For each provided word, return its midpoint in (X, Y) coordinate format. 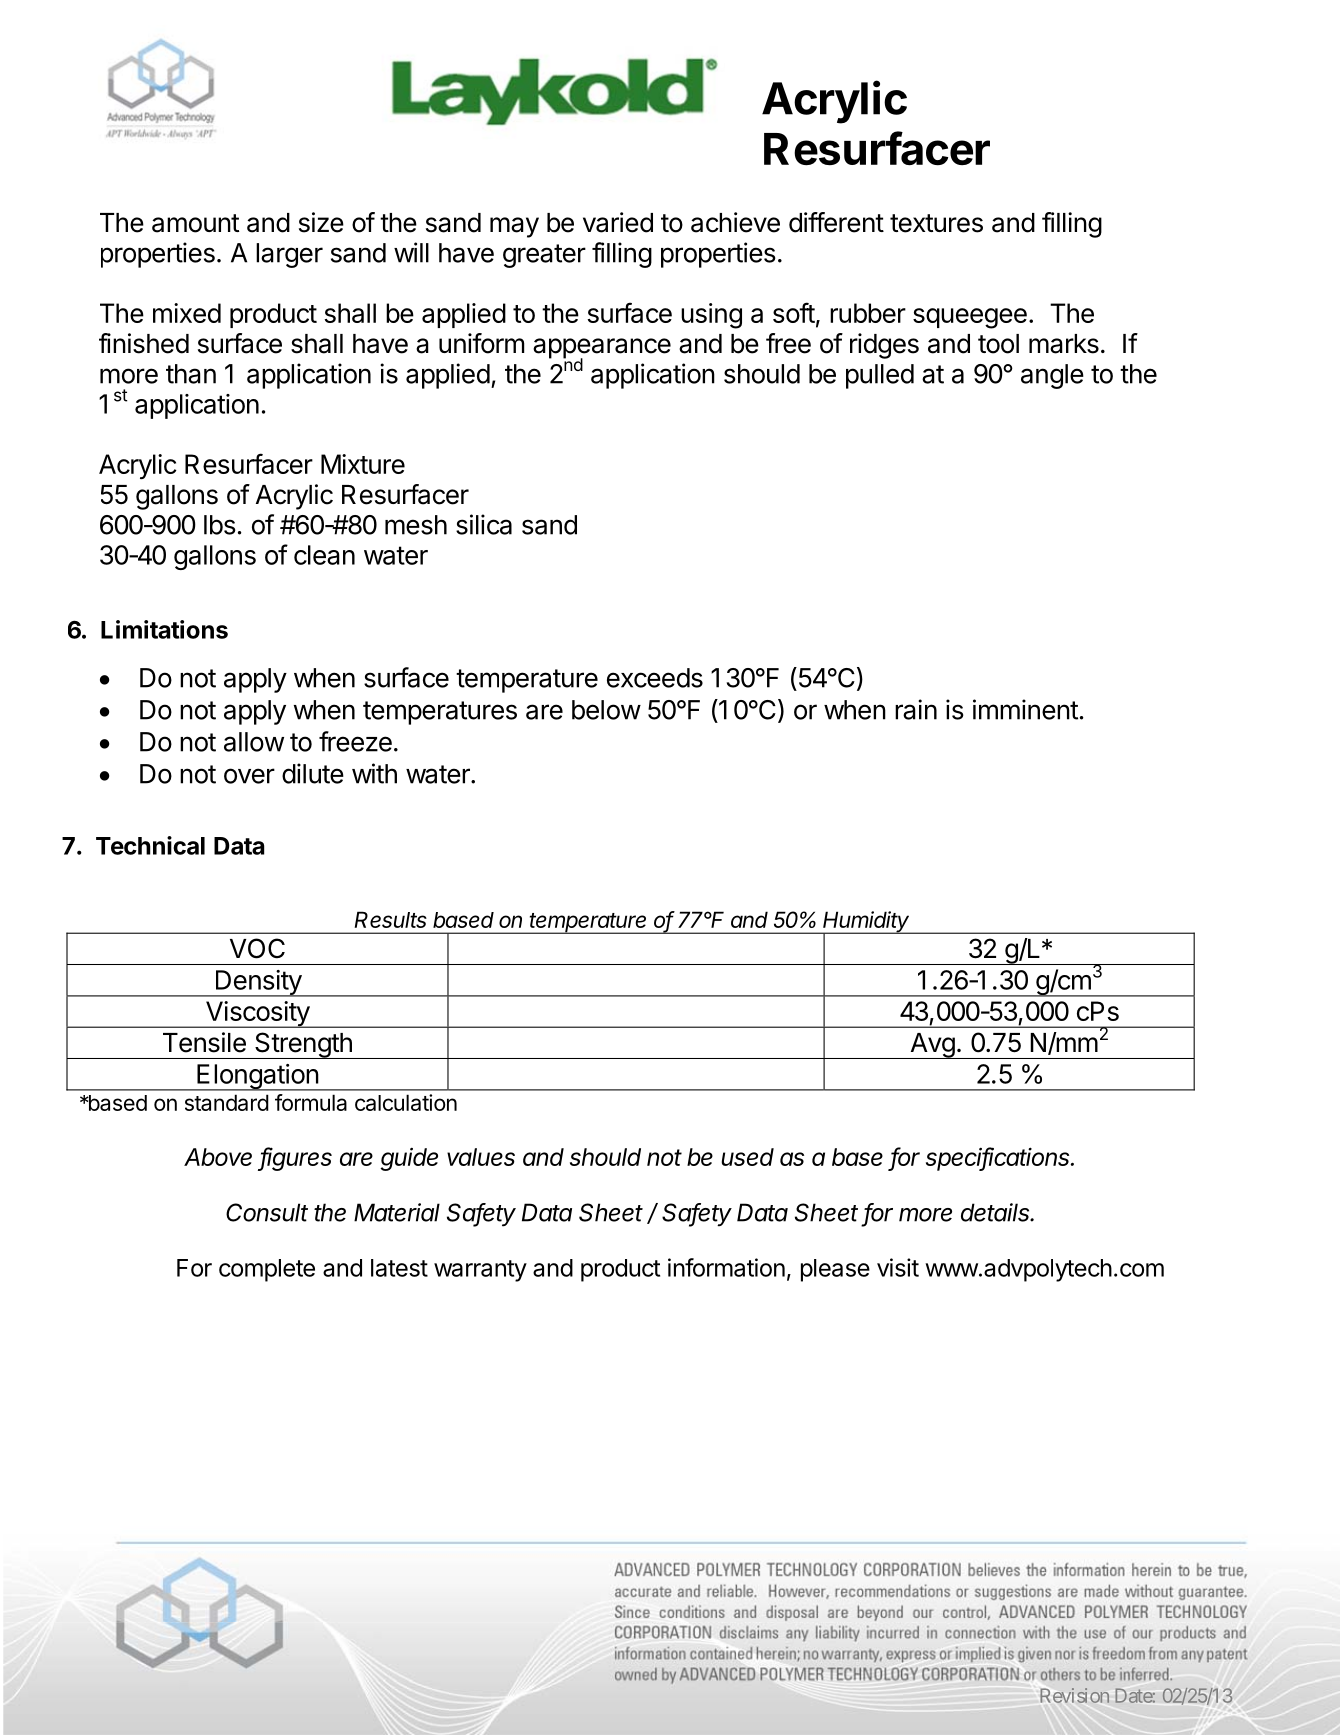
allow (254, 742)
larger (289, 255)
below (606, 710)
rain (916, 709)
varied (618, 222)
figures (295, 1159)
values (481, 1157)
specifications (999, 1159)
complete (267, 1270)
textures (936, 223)
